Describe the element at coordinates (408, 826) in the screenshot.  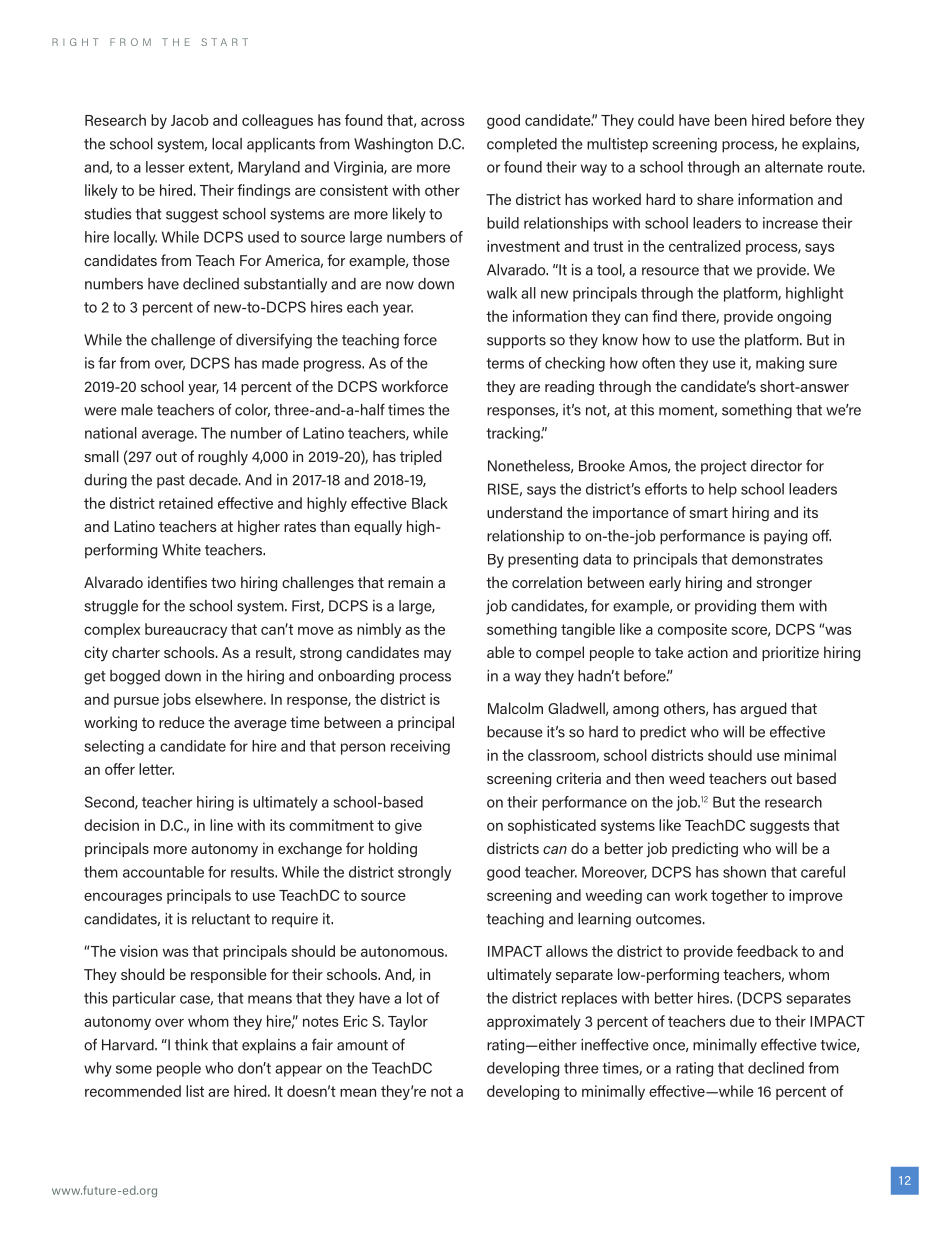
I see `give` at that location.
